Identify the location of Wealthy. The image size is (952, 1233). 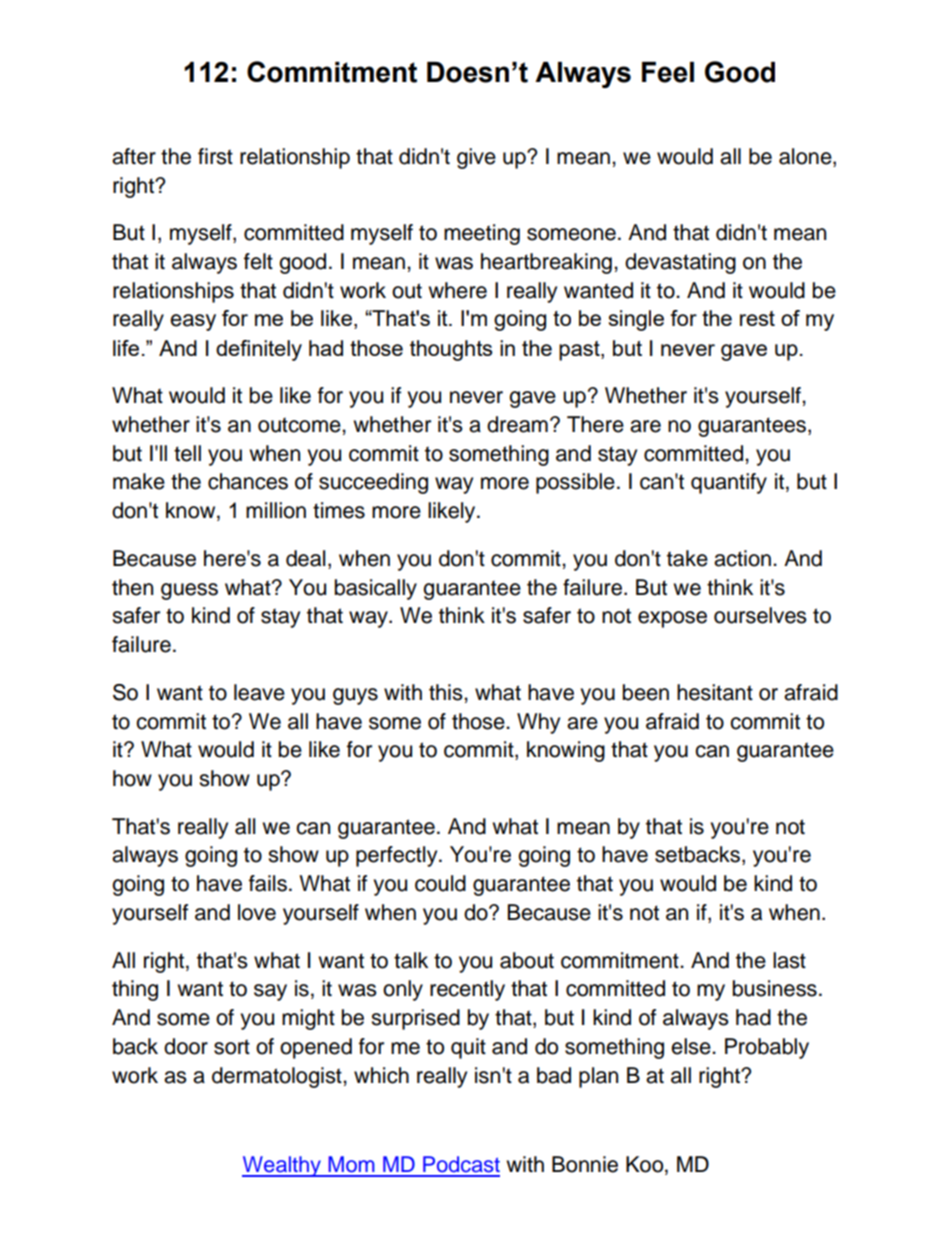
(282, 1166).
